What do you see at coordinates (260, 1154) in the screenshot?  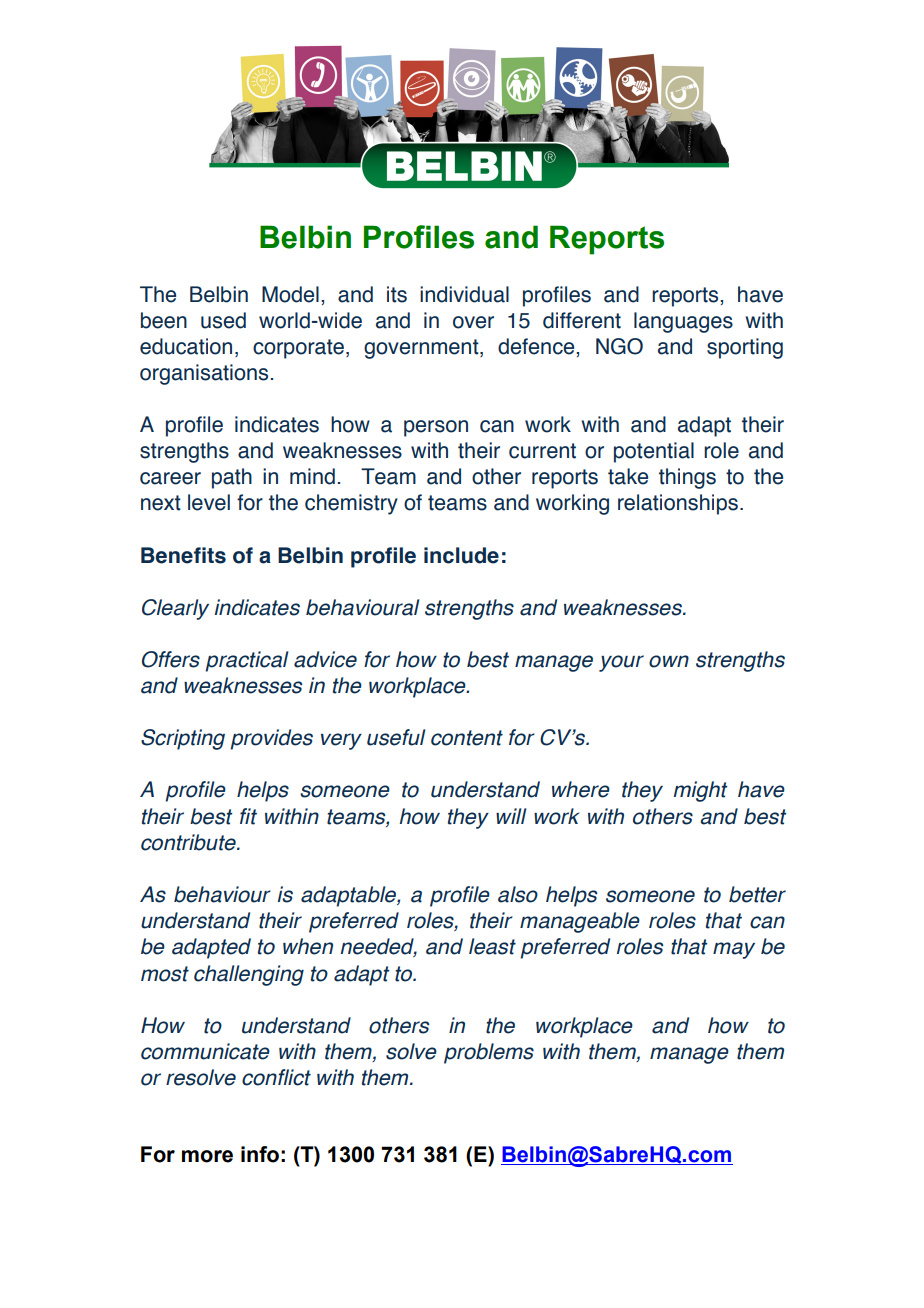 I see `info` at bounding box center [260, 1154].
